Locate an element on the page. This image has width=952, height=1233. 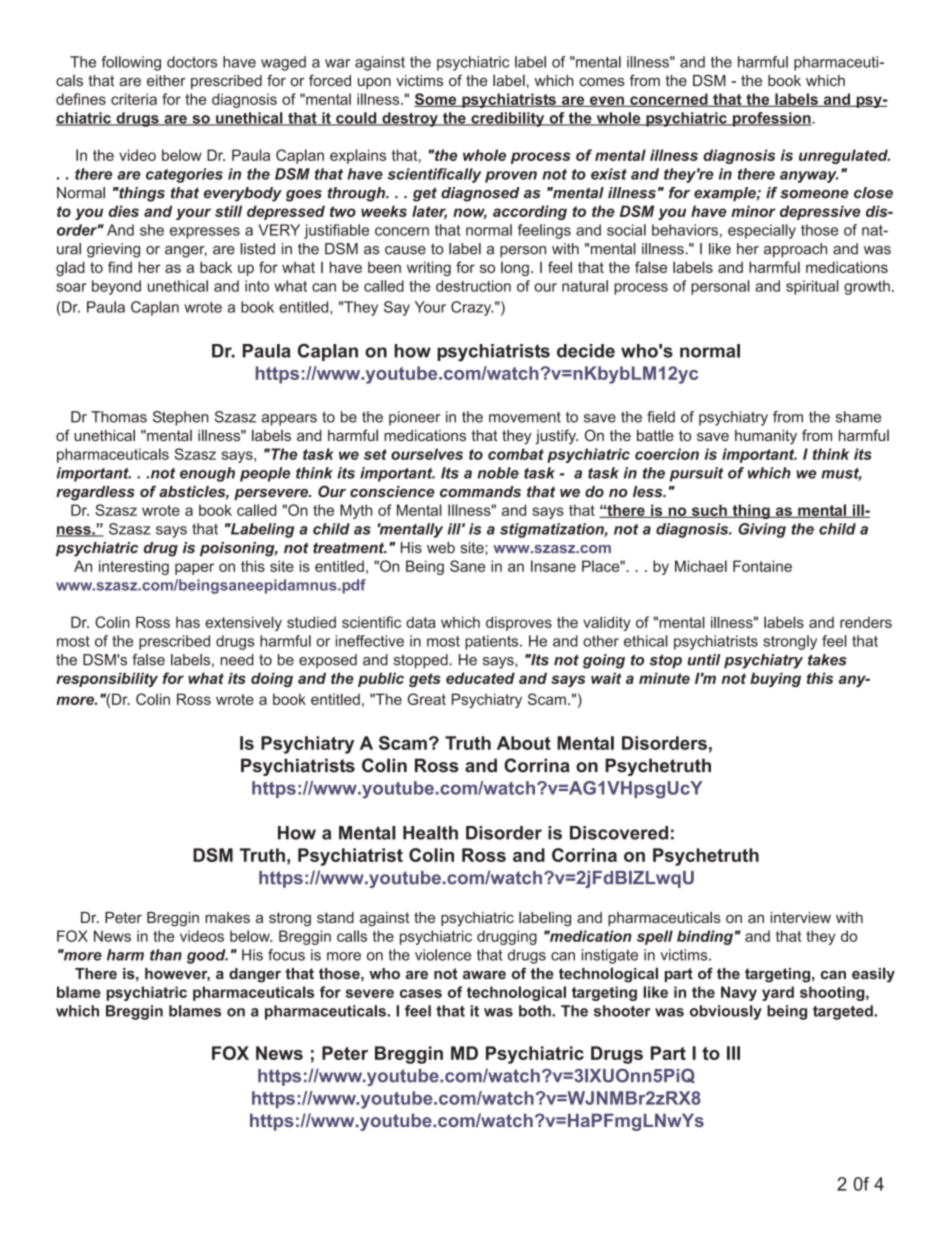
humanity is located at coordinates (766, 437).
